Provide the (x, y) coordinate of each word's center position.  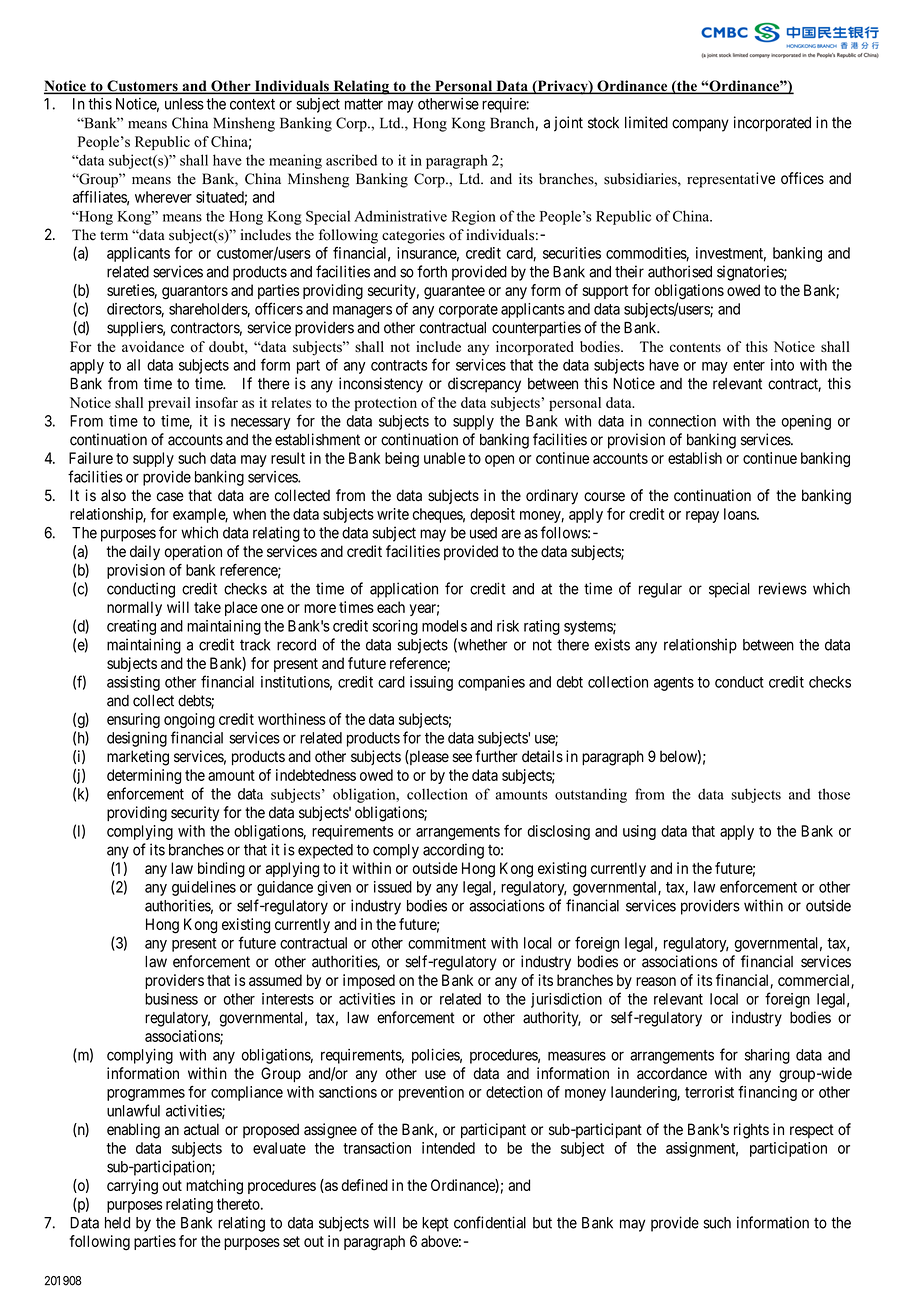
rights (751, 1131)
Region (474, 217)
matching (214, 1187)
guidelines (204, 888)
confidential (490, 1222)
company (700, 125)
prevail (169, 404)
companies (491, 683)
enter (749, 365)
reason (656, 981)
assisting (133, 683)
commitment (447, 943)
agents (674, 684)
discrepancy (484, 385)
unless (184, 104)
